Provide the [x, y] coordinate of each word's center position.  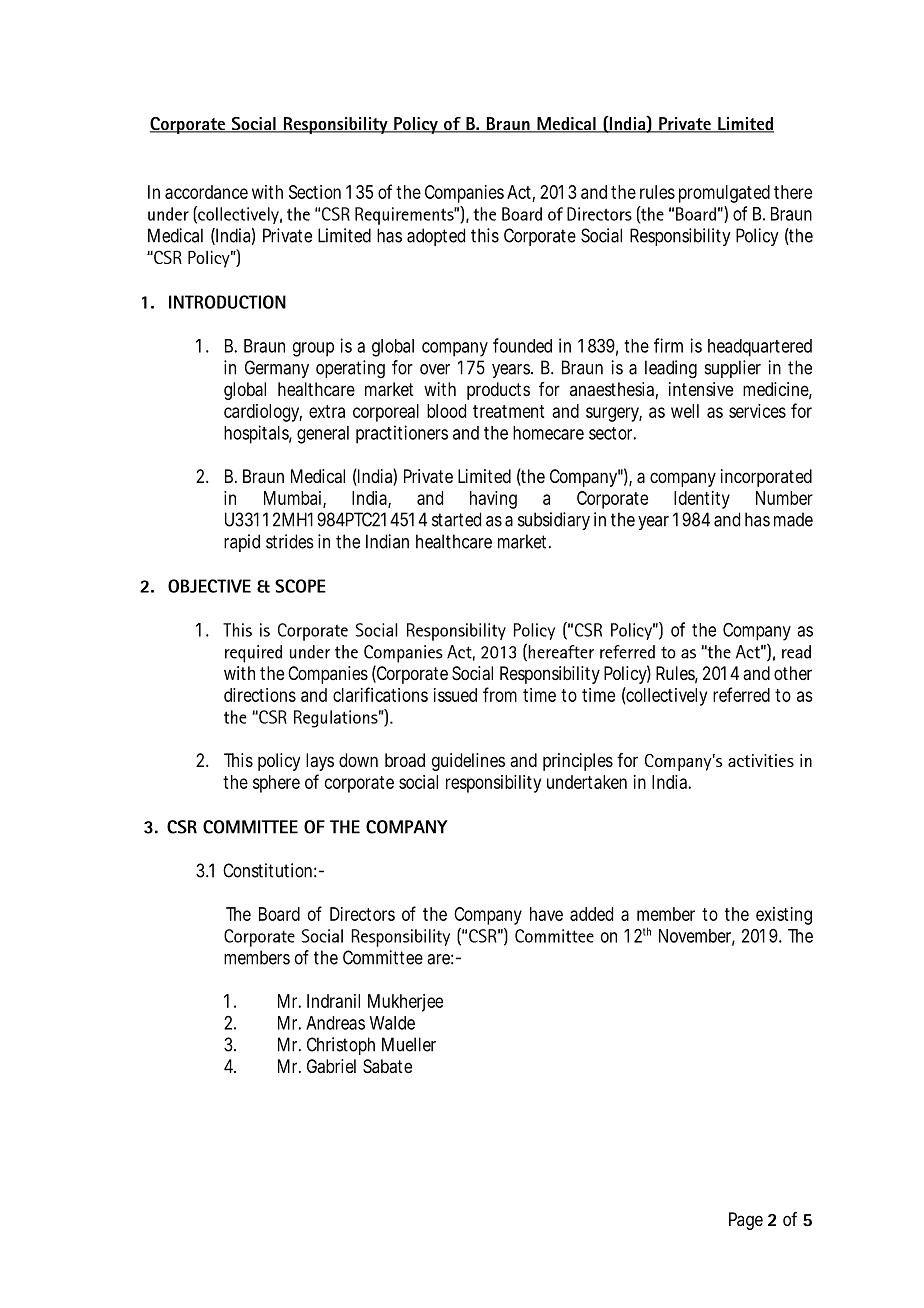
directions [260, 695]
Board [279, 914]
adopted [436, 237]
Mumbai [292, 498]
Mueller [409, 1044]
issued [455, 695]
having [493, 500]
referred [741, 694]
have [546, 914]
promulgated [724, 194]
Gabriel [331, 1066]
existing [784, 916]
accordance [206, 192]
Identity [702, 500]
